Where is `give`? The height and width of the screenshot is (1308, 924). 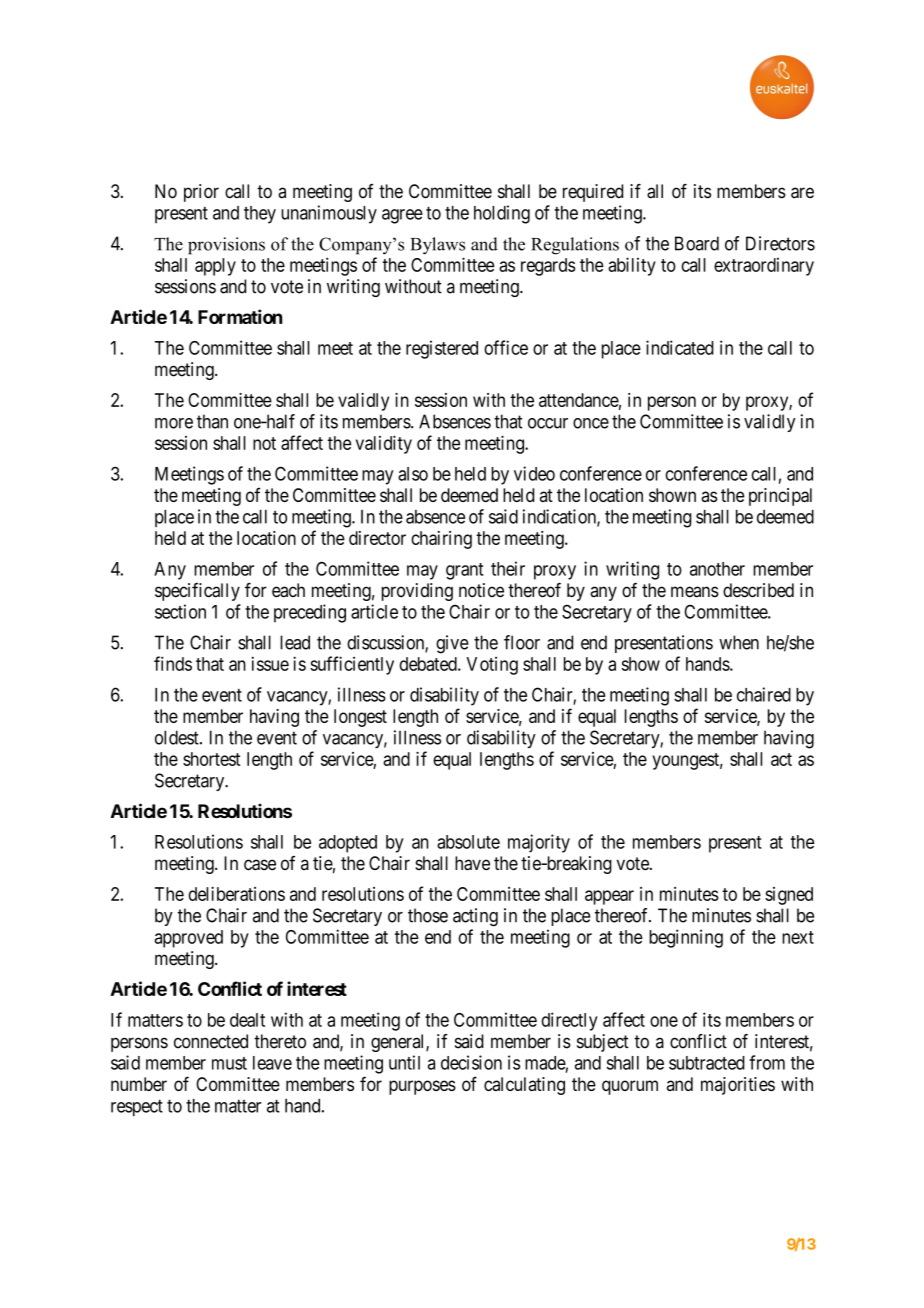
give is located at coordinates (452, 644).
